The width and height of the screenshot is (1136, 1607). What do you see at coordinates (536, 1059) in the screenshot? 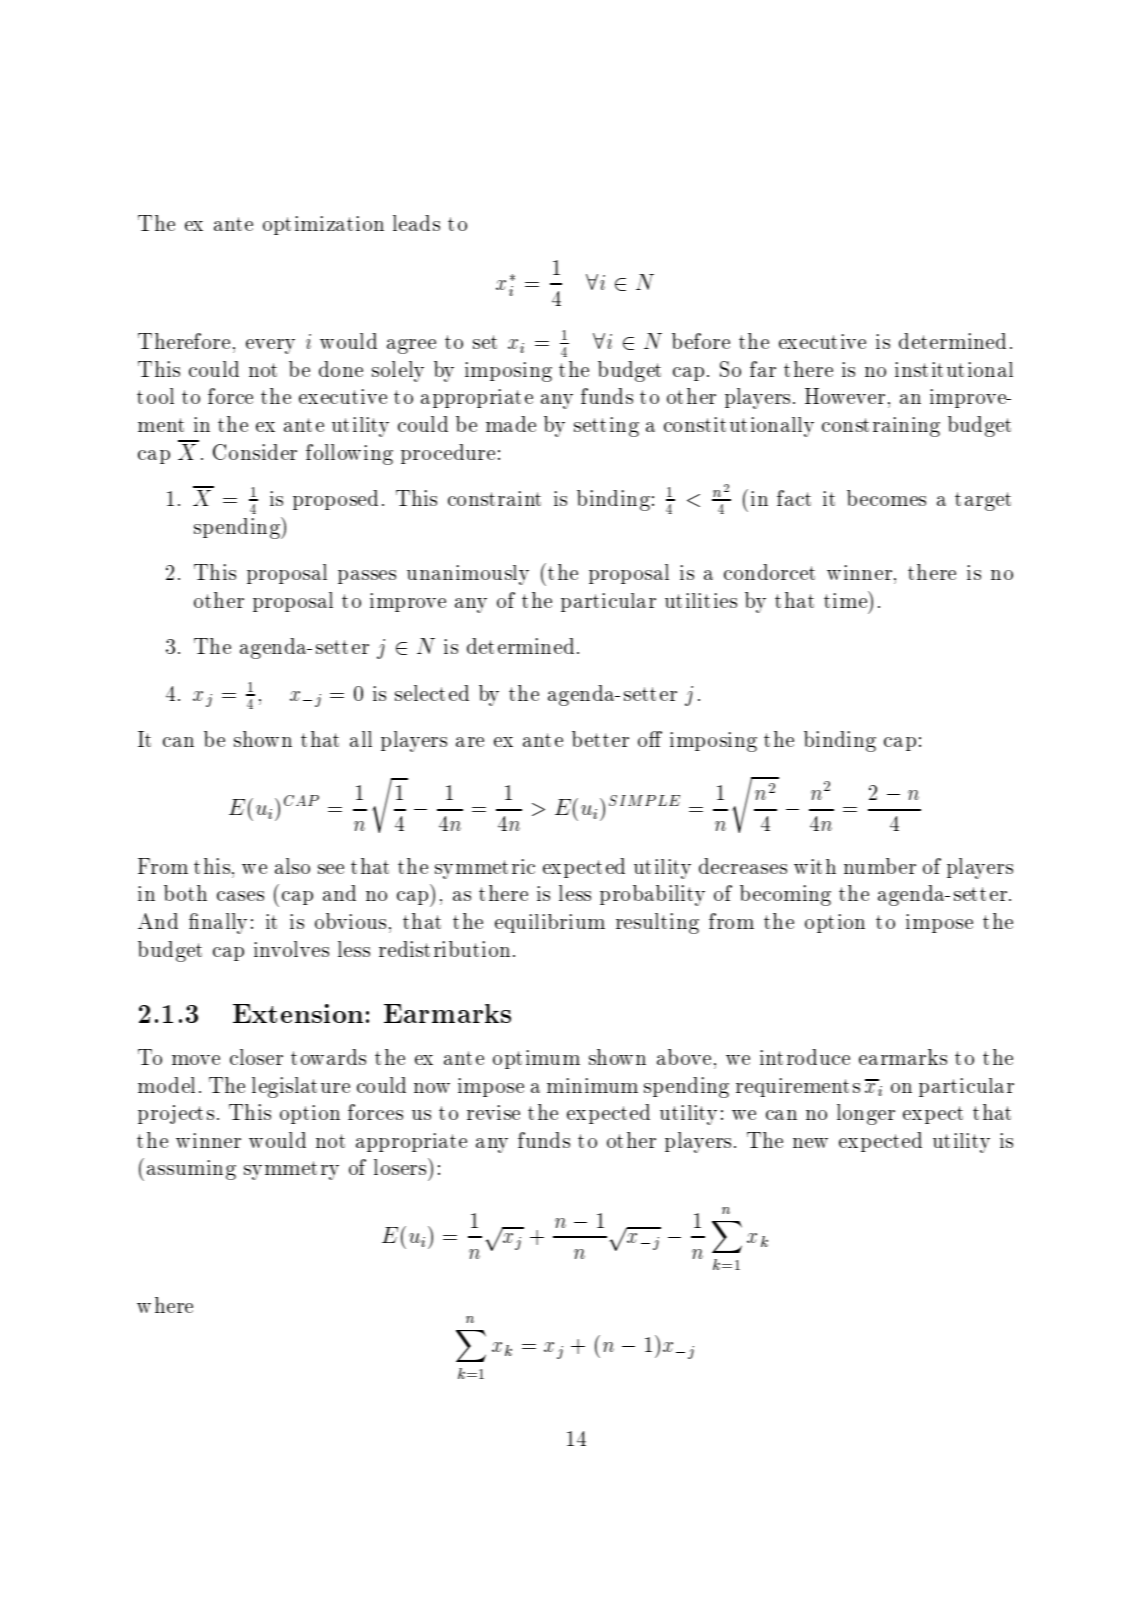
I see `optimum` at bounding box center [536, 1059].
